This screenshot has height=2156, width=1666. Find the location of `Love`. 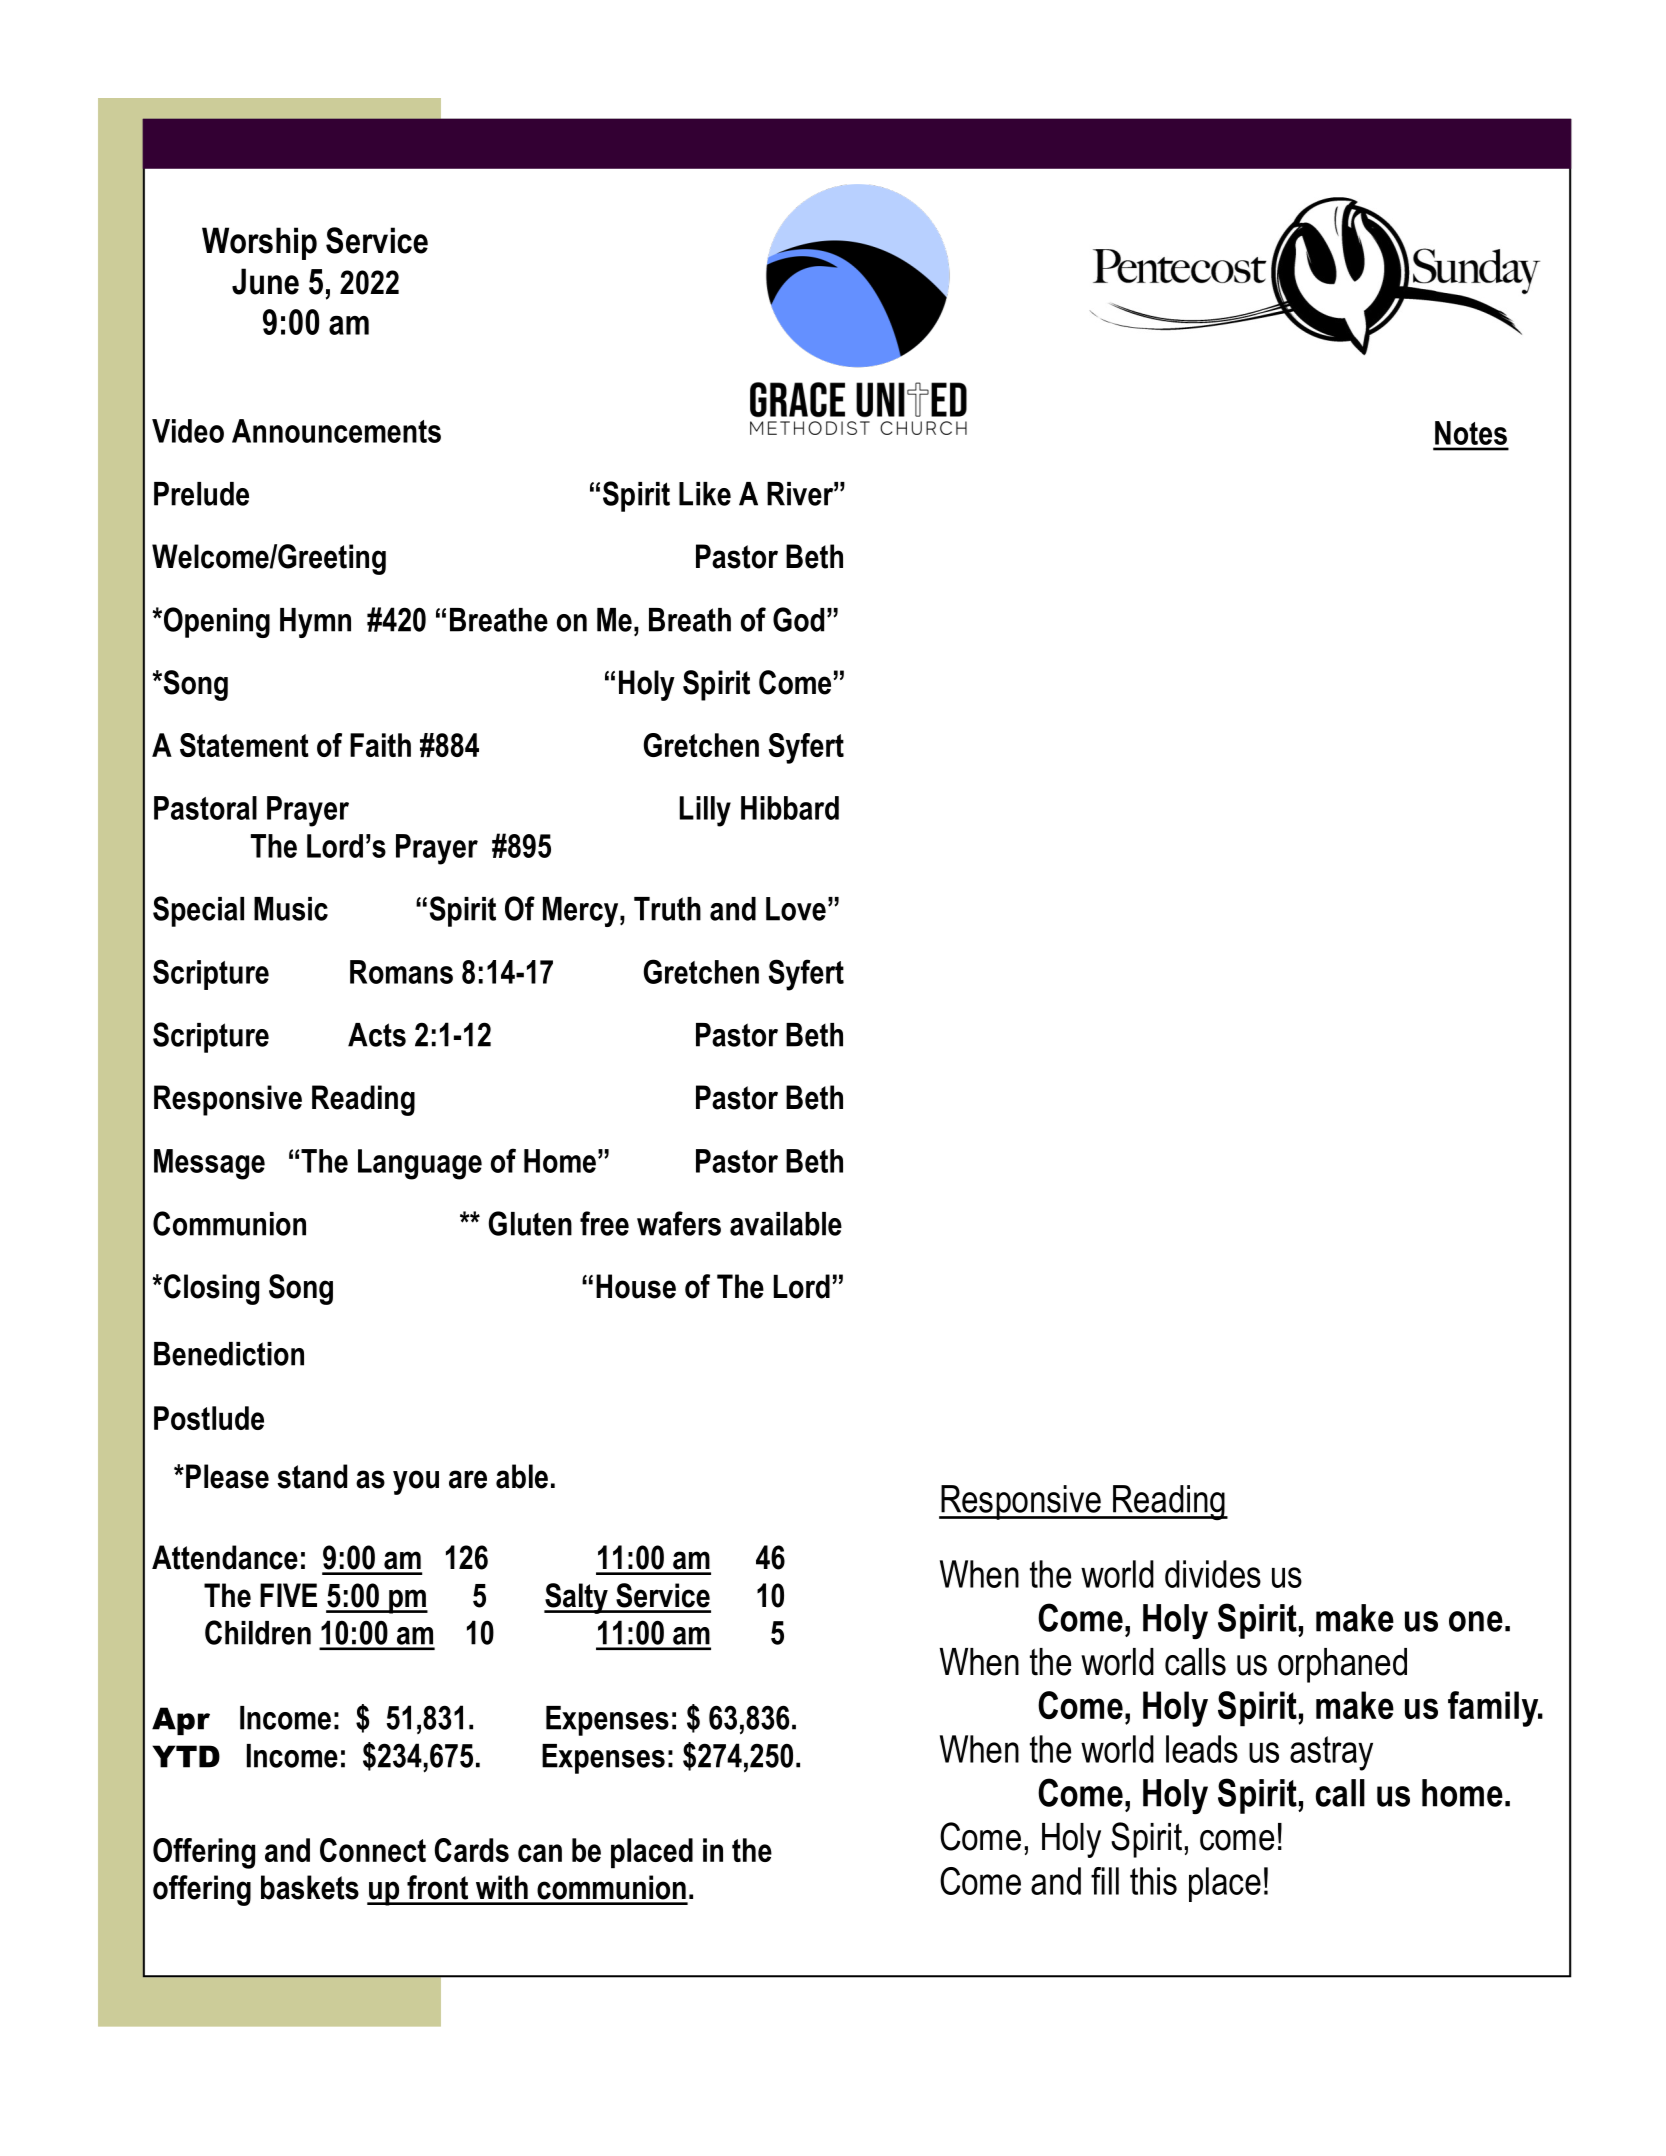

Love is located at coordinates (796, 909).
